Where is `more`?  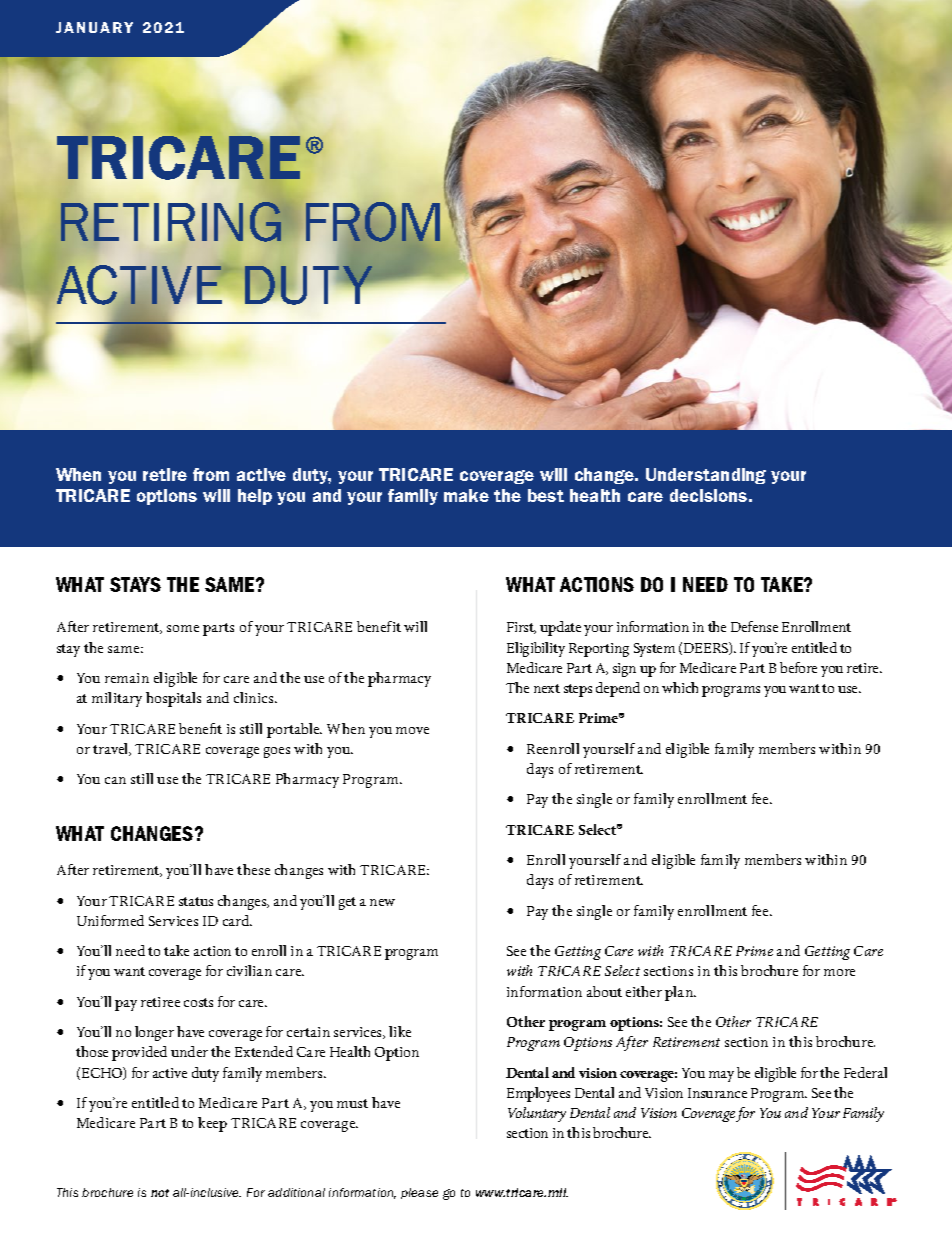 more is located at coordinates (839, 972).
